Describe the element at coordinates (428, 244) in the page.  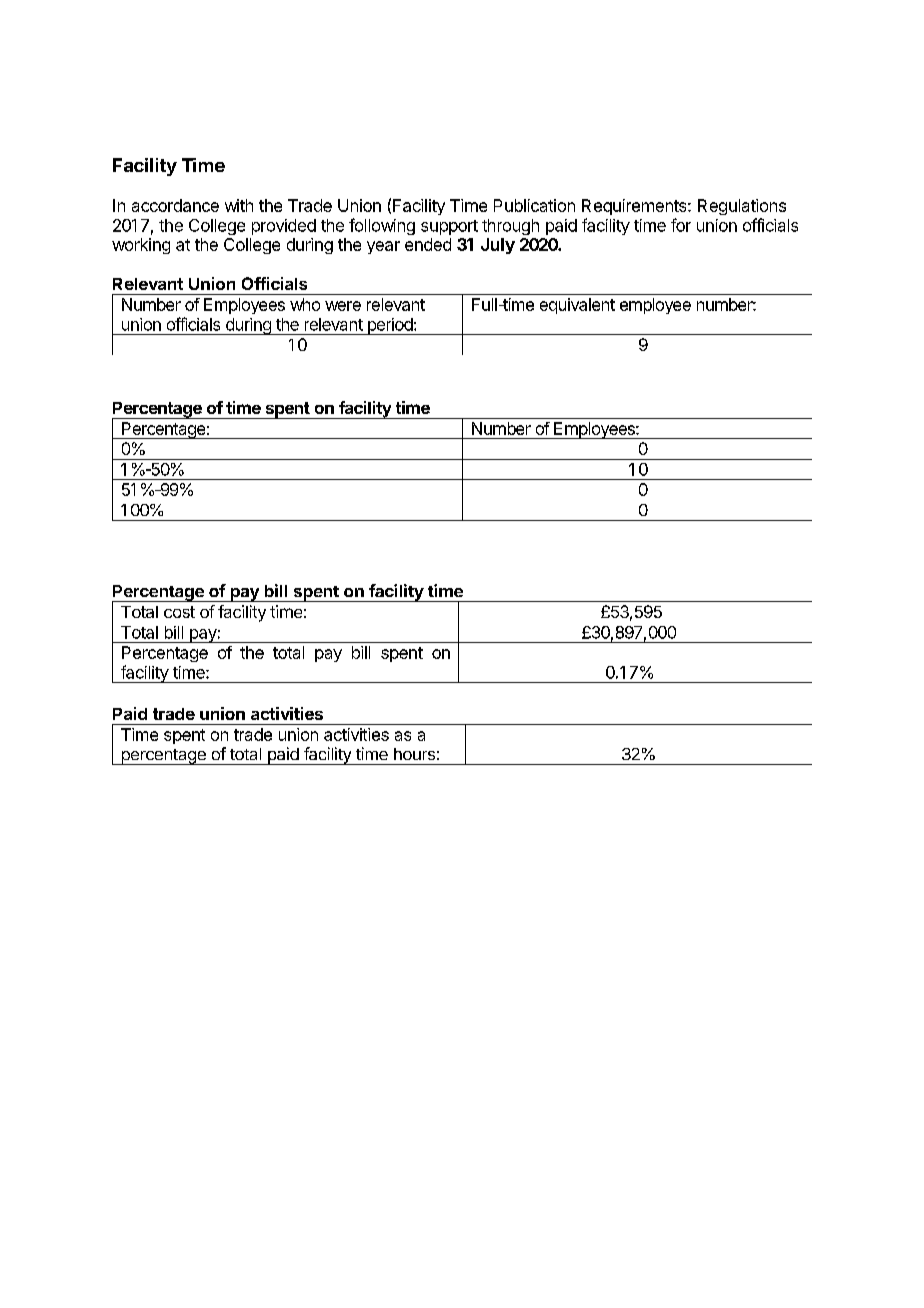
I see `ended` at that location.
